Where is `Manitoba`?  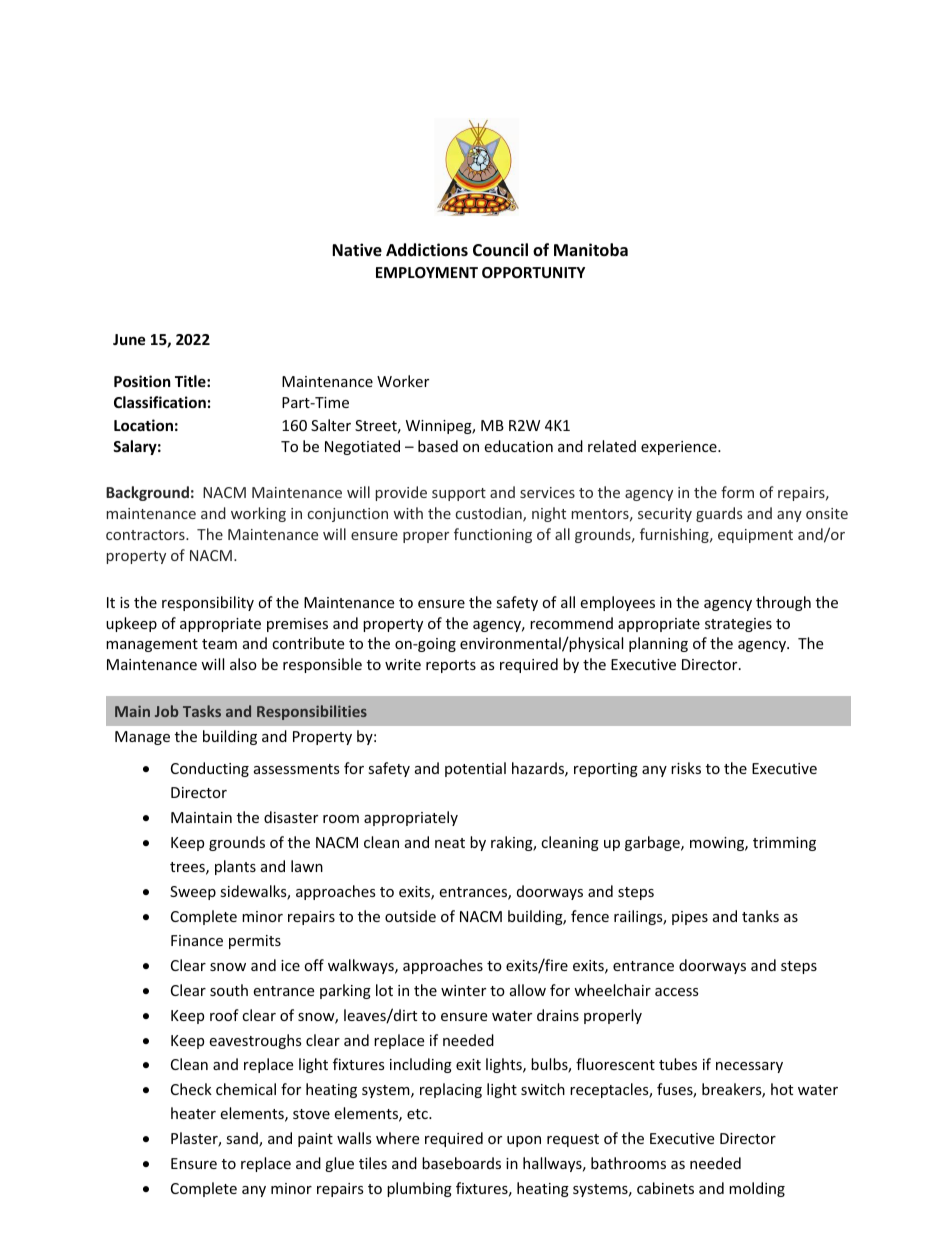 Manitoba is located at coordinates (591, 250).
